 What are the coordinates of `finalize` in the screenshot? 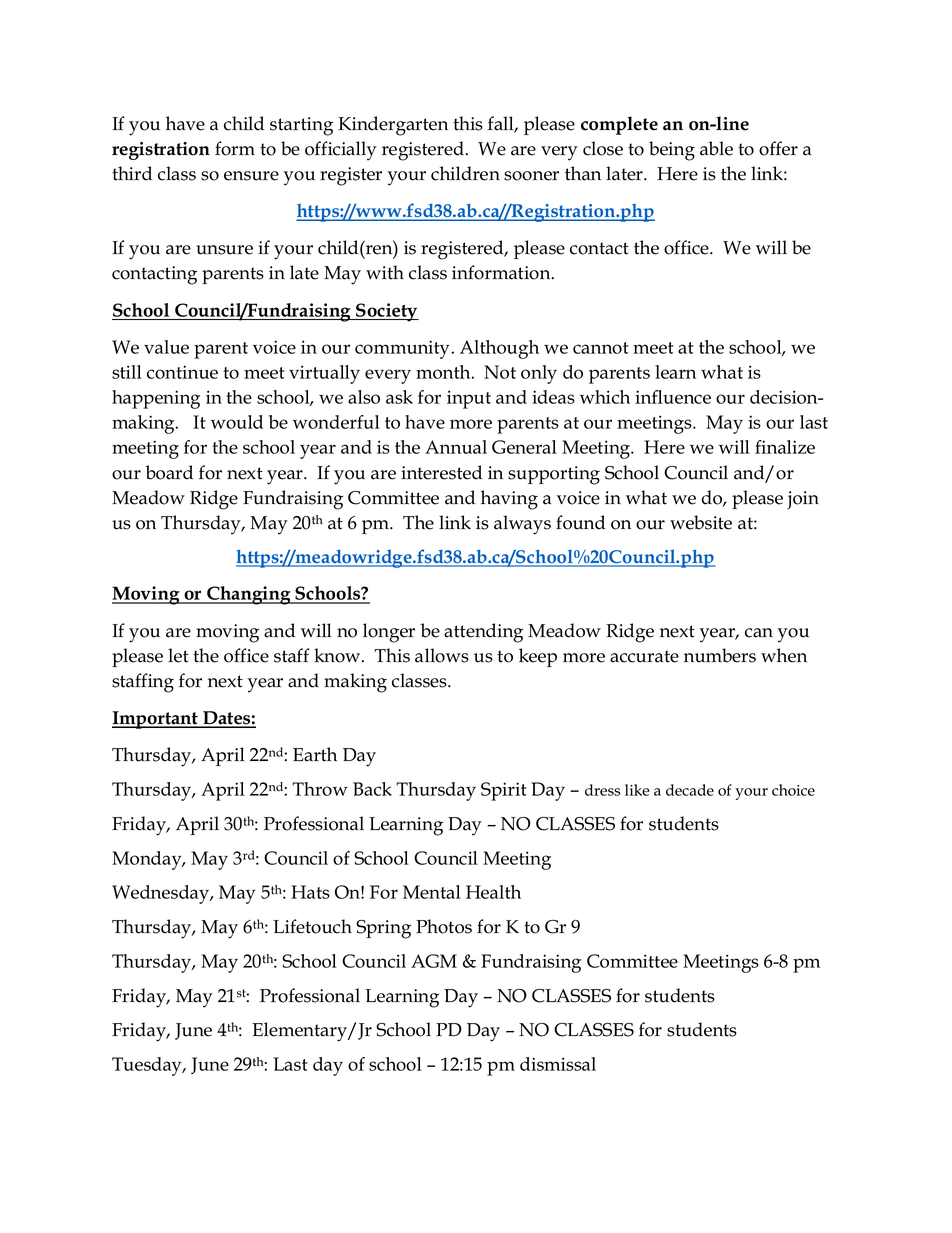 It's located at (785, 447).
